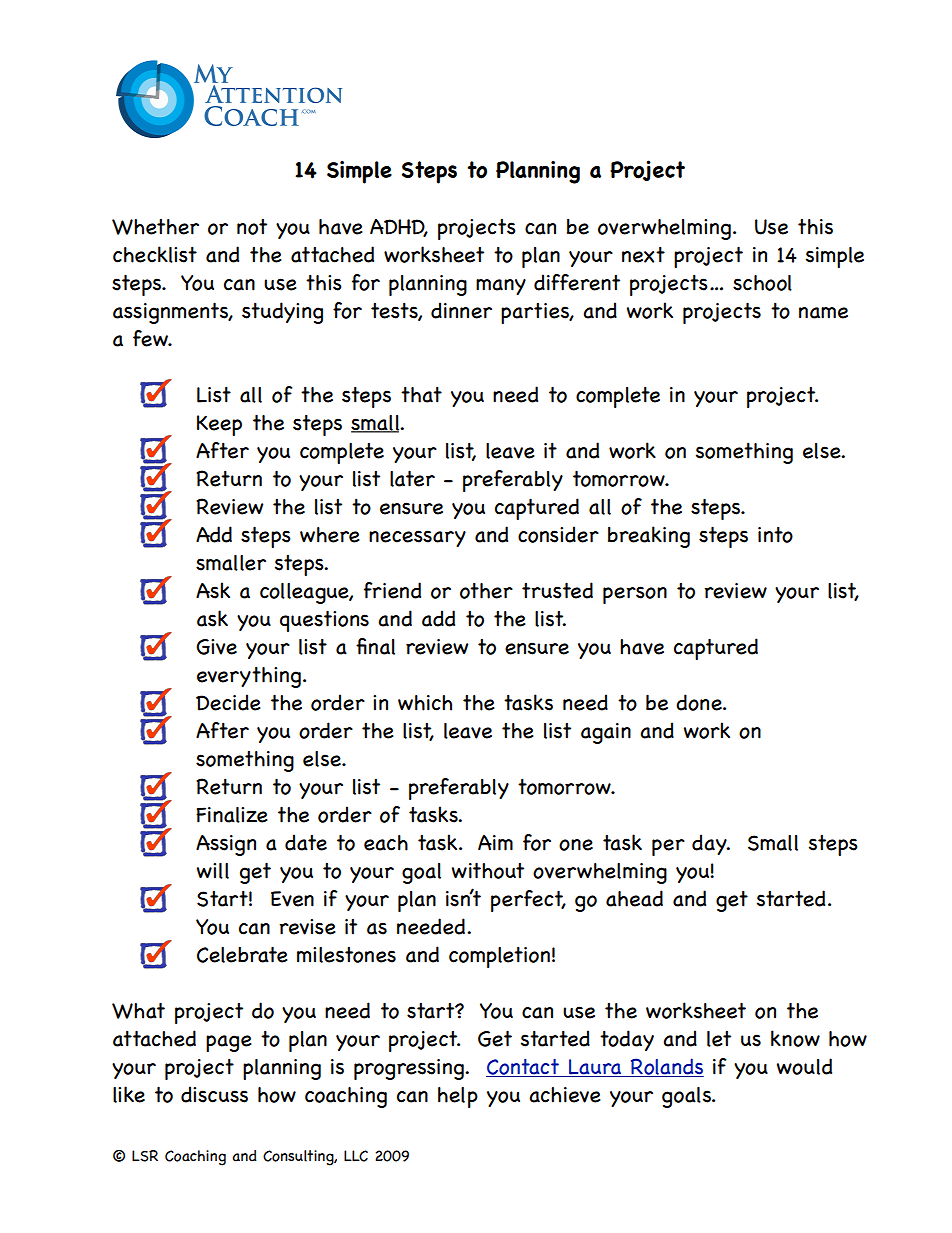 The width and height of the screenshot is (952, 1233). What do you see at coordinates (214, 1094) in the screenshot?
I see `discuss` at bounding box center [214, 1094].
